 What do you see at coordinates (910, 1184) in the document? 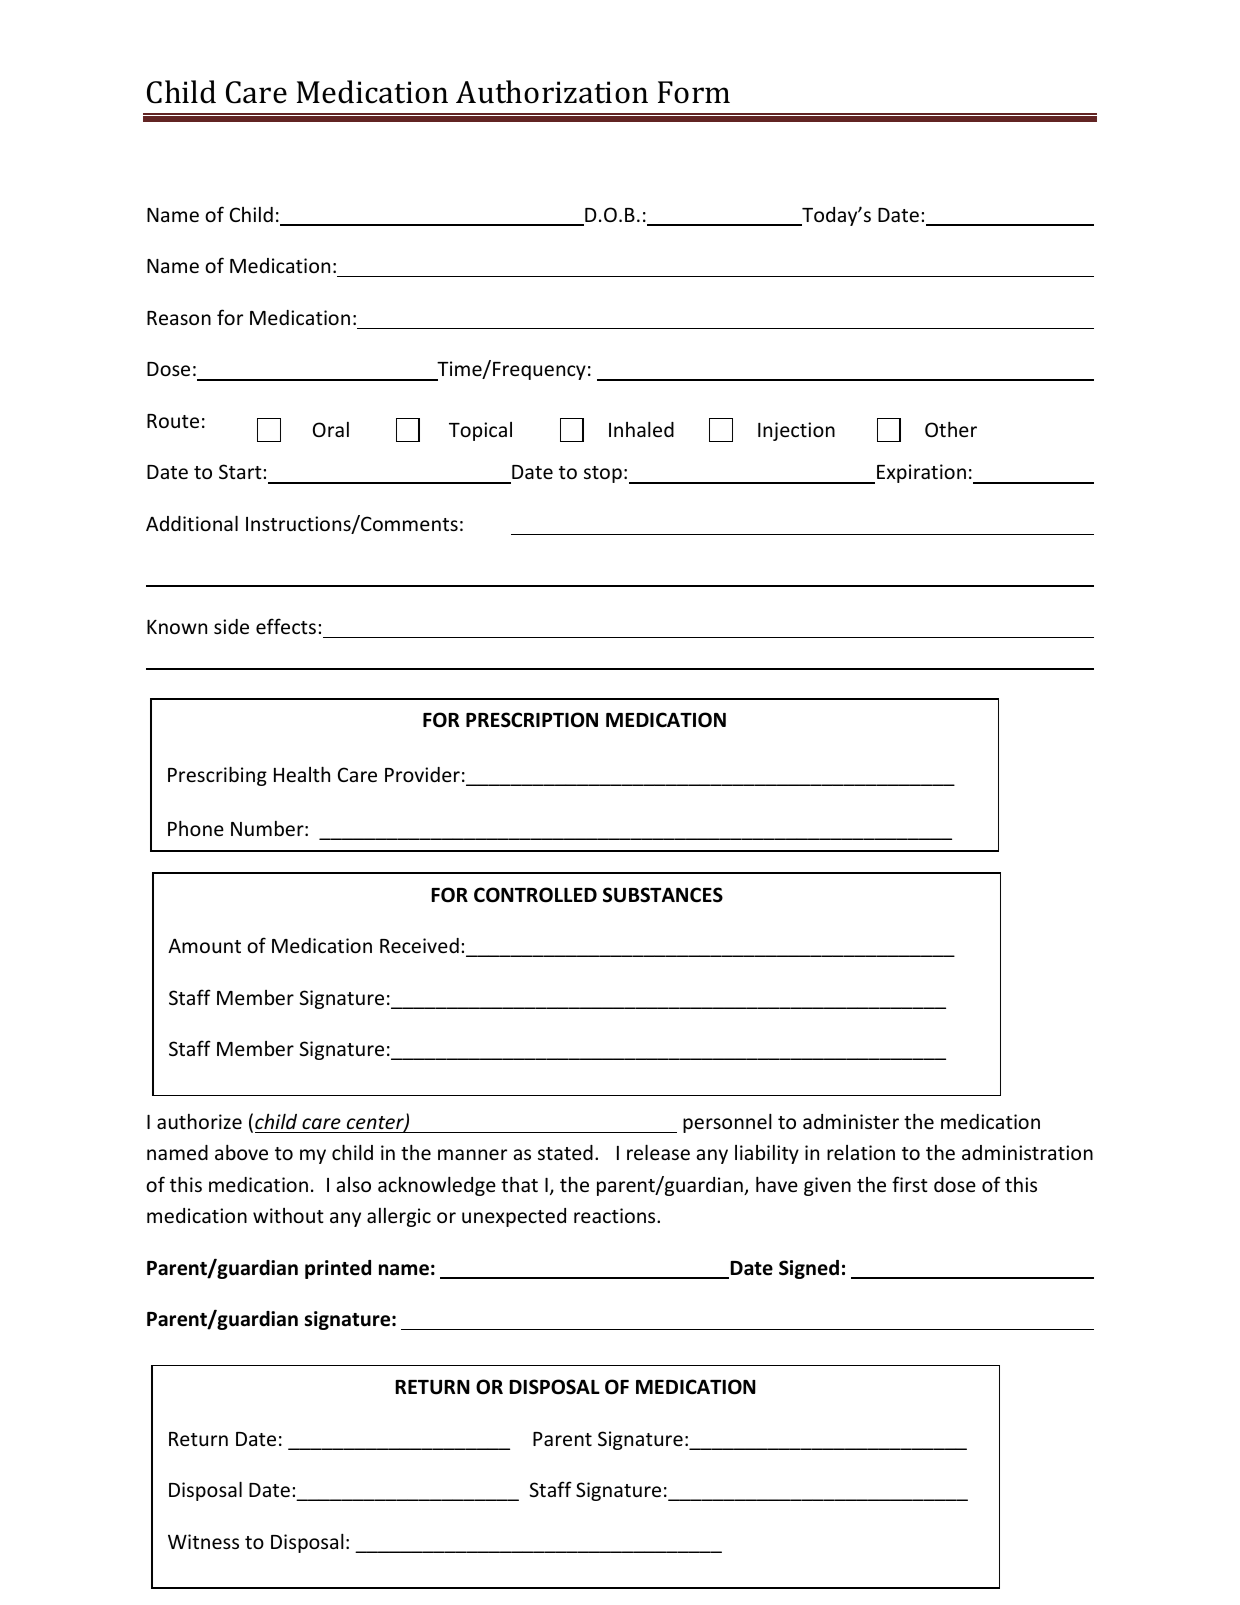
I see `first` at bounding box center [910, 1184].
